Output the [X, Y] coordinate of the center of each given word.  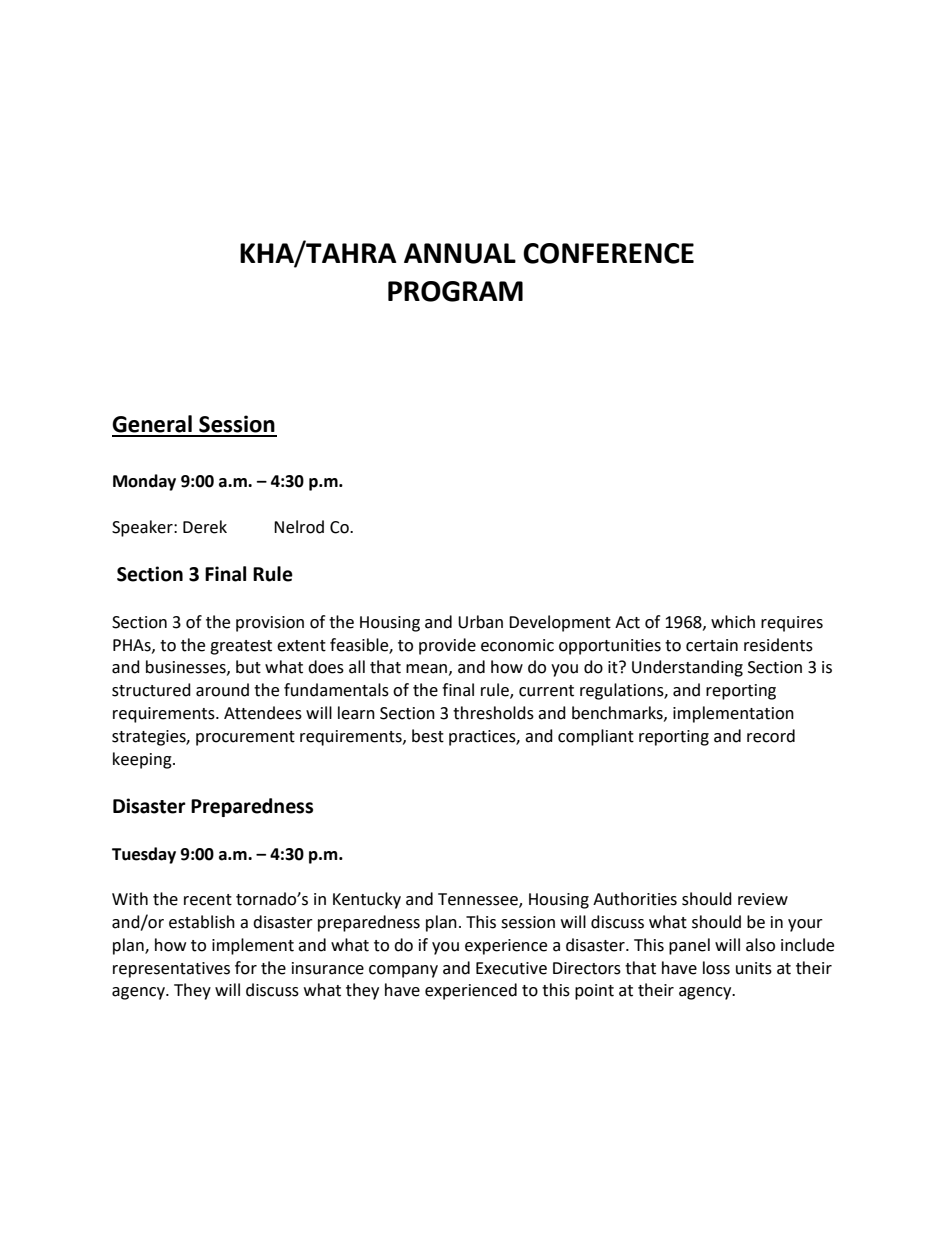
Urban [480, 622]
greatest [241, 647]
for [246, 968]
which [733, 622]
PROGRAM [455, 291]
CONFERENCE [608, 253]
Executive [511, 968]
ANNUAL [460, 253]
